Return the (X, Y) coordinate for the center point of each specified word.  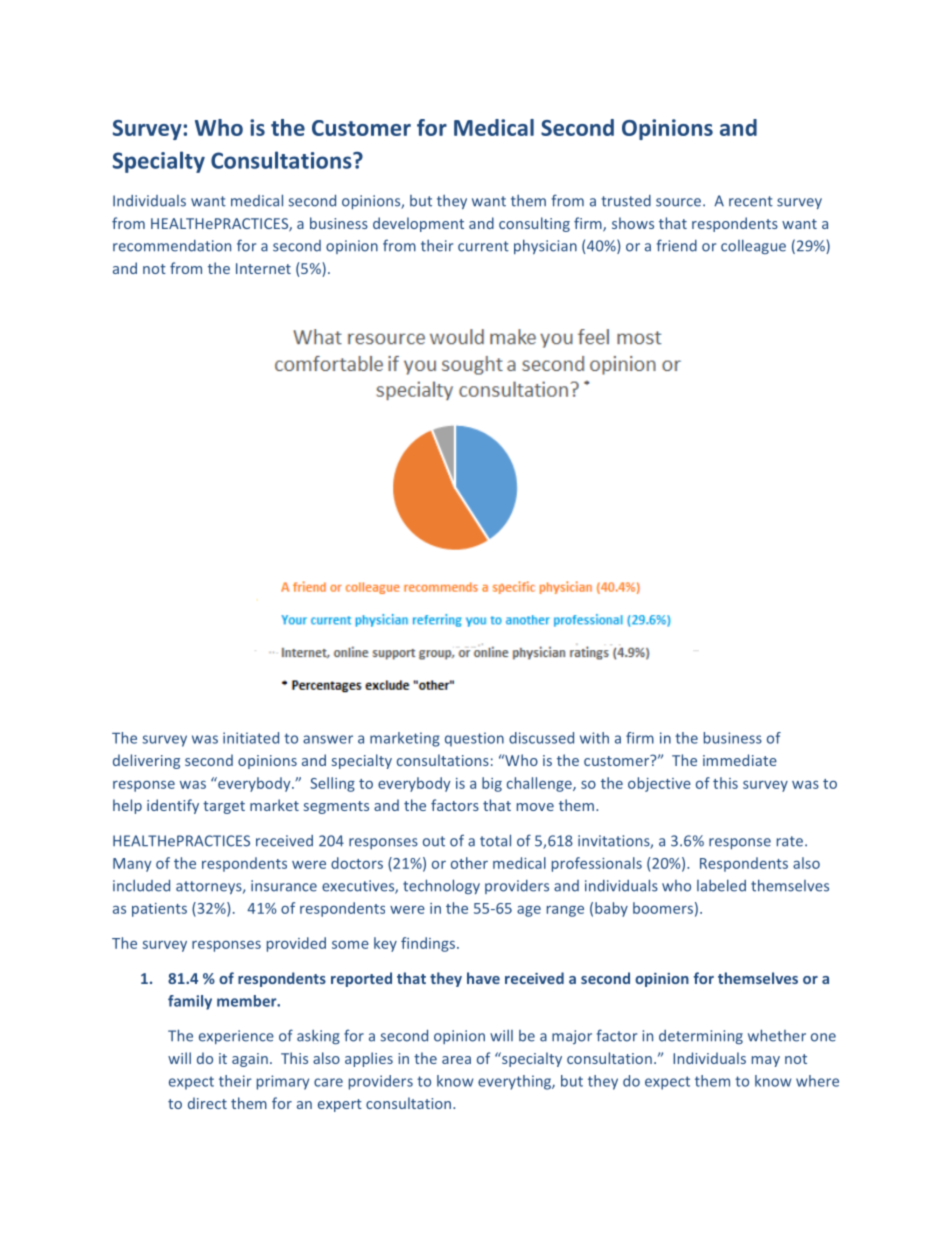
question (474, 739)
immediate (740, 760)
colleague (753, 246)
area (456, 1060)
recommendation (172, 246)
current (483, 246)
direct (207, 1103)
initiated (251, 738)
